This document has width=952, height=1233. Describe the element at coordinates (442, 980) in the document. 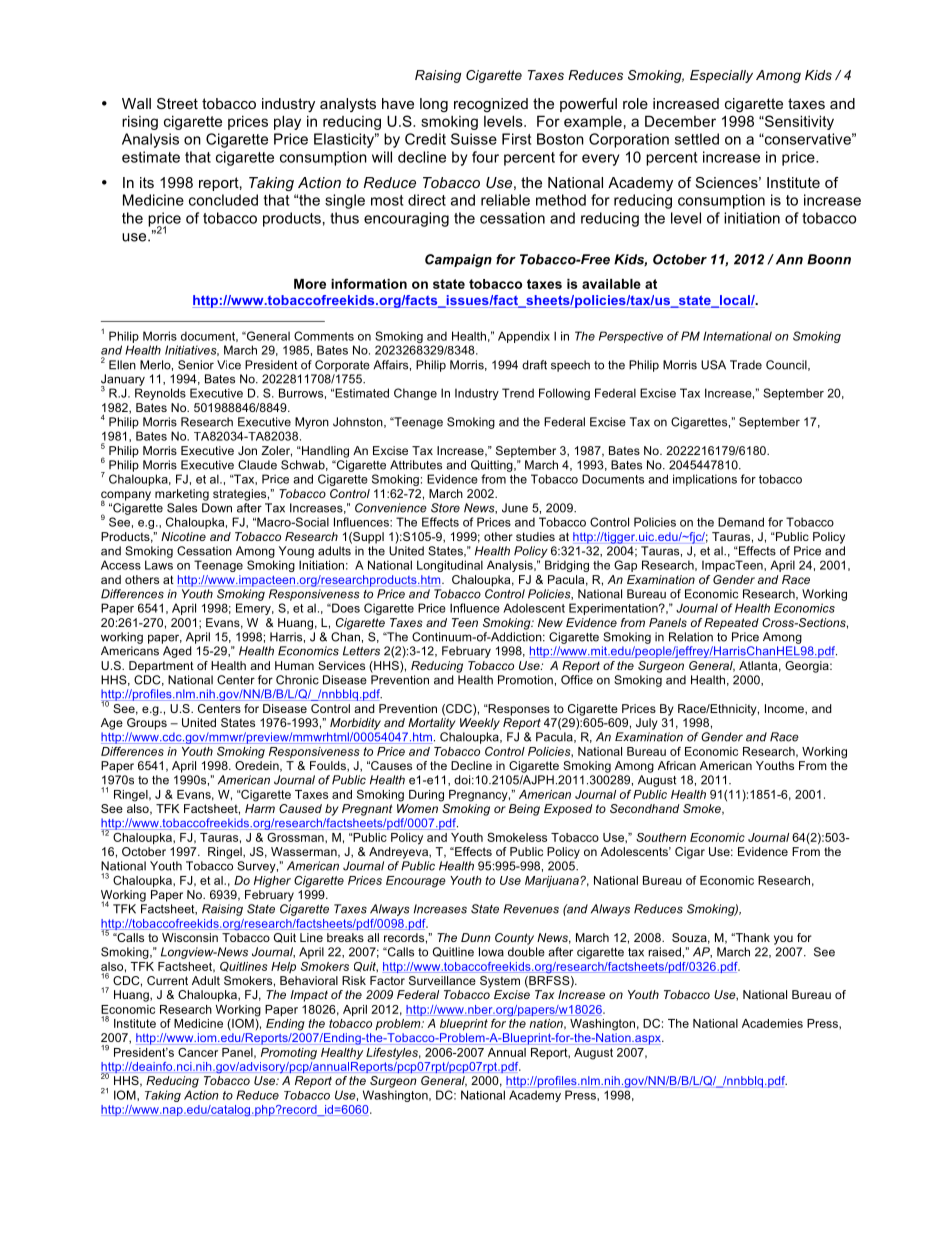

I see `Surveillance` at that location.
